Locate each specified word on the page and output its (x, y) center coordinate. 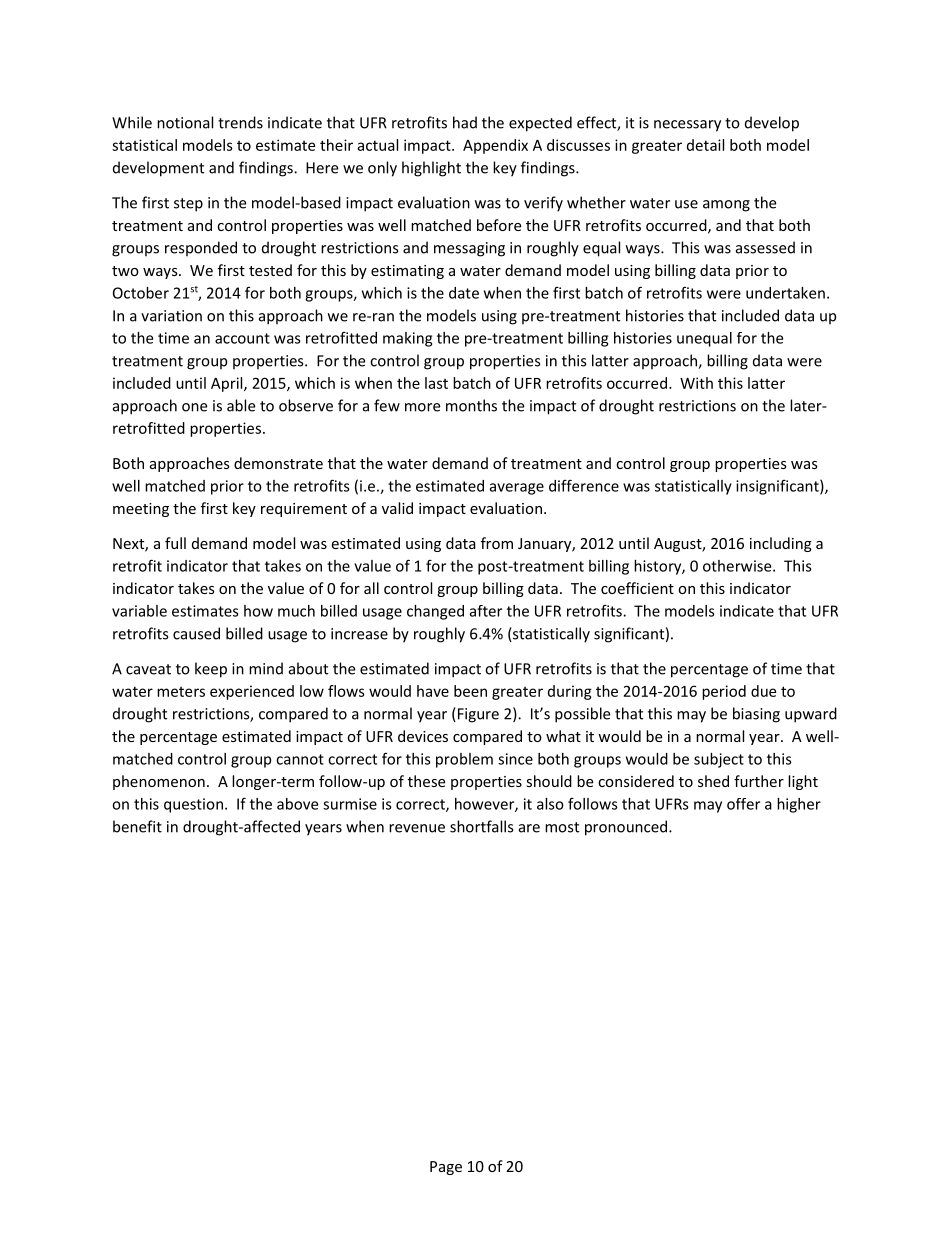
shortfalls (481, 826)
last (436, 383)
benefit (137, 826)
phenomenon (159, 782)
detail (705, 145)
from (497, 543)
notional (185, 122)
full (175, 543)
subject (719, 760)
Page (446, 1168)
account (242, 338)
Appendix (495, 146)
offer (743, 804)
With (696, 383)
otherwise (738, 566)
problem (464, 760)
